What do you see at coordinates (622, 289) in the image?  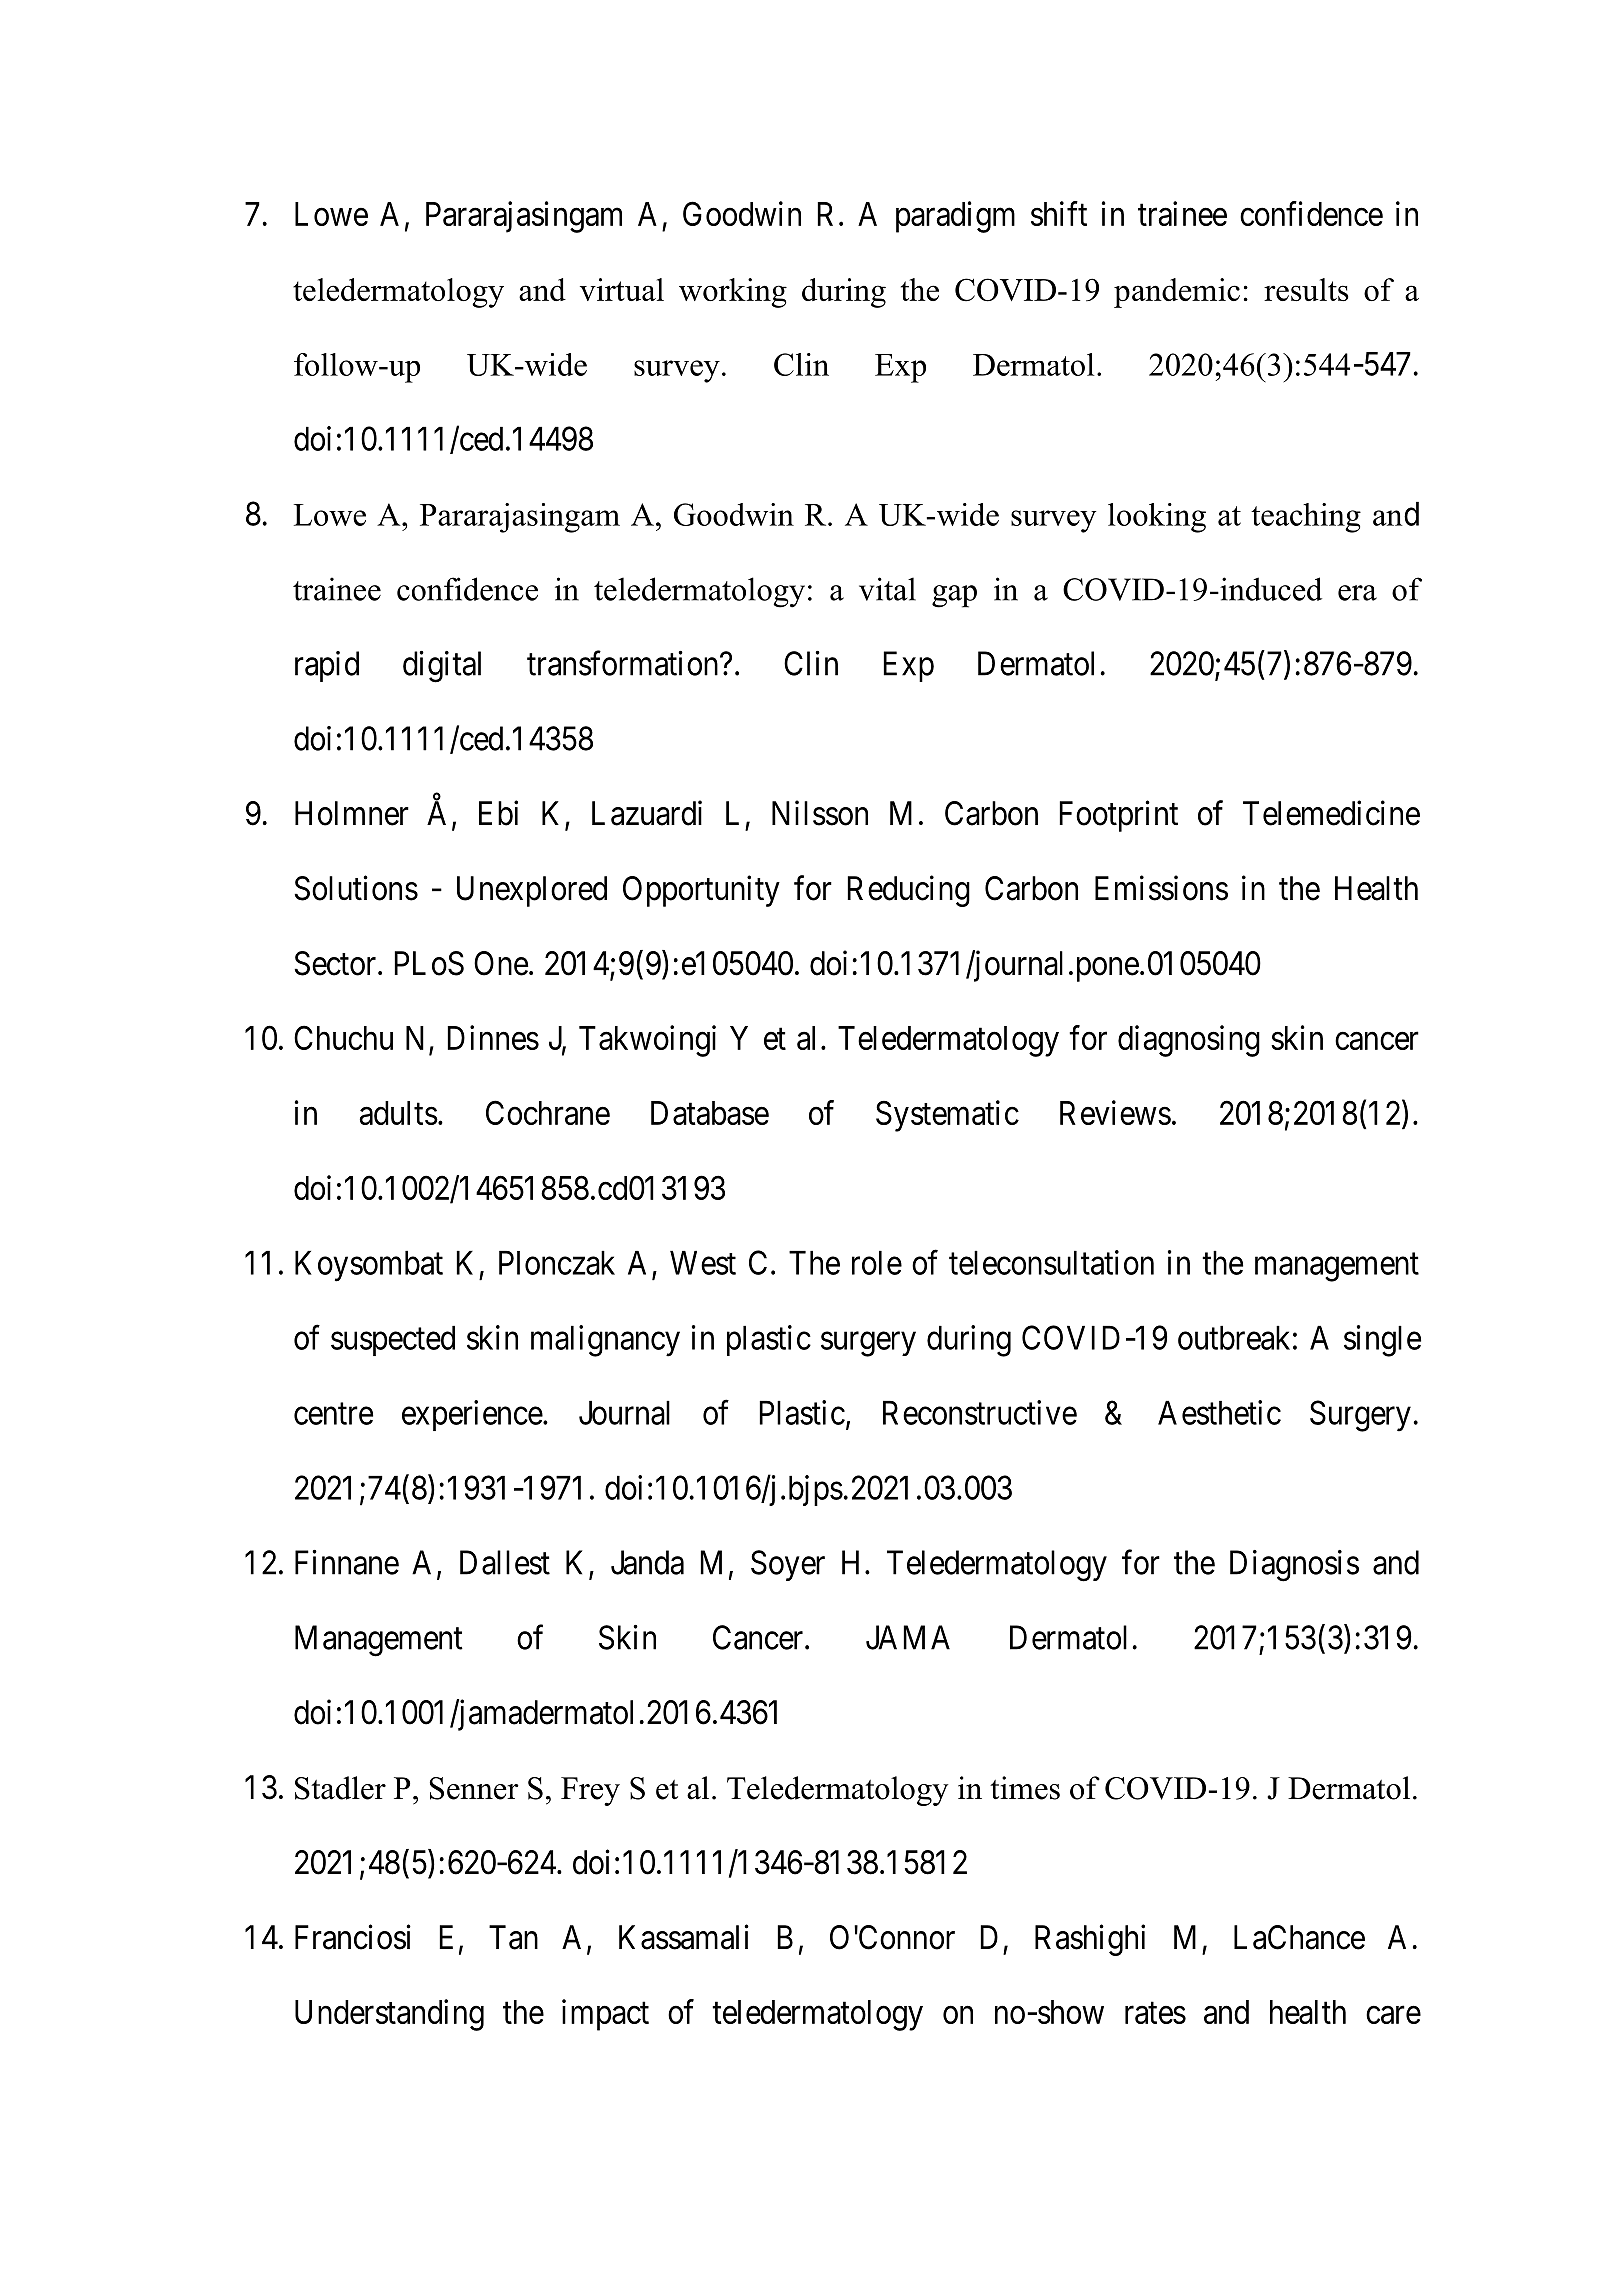 I see `virtual` at bounding box center [622, 289].
